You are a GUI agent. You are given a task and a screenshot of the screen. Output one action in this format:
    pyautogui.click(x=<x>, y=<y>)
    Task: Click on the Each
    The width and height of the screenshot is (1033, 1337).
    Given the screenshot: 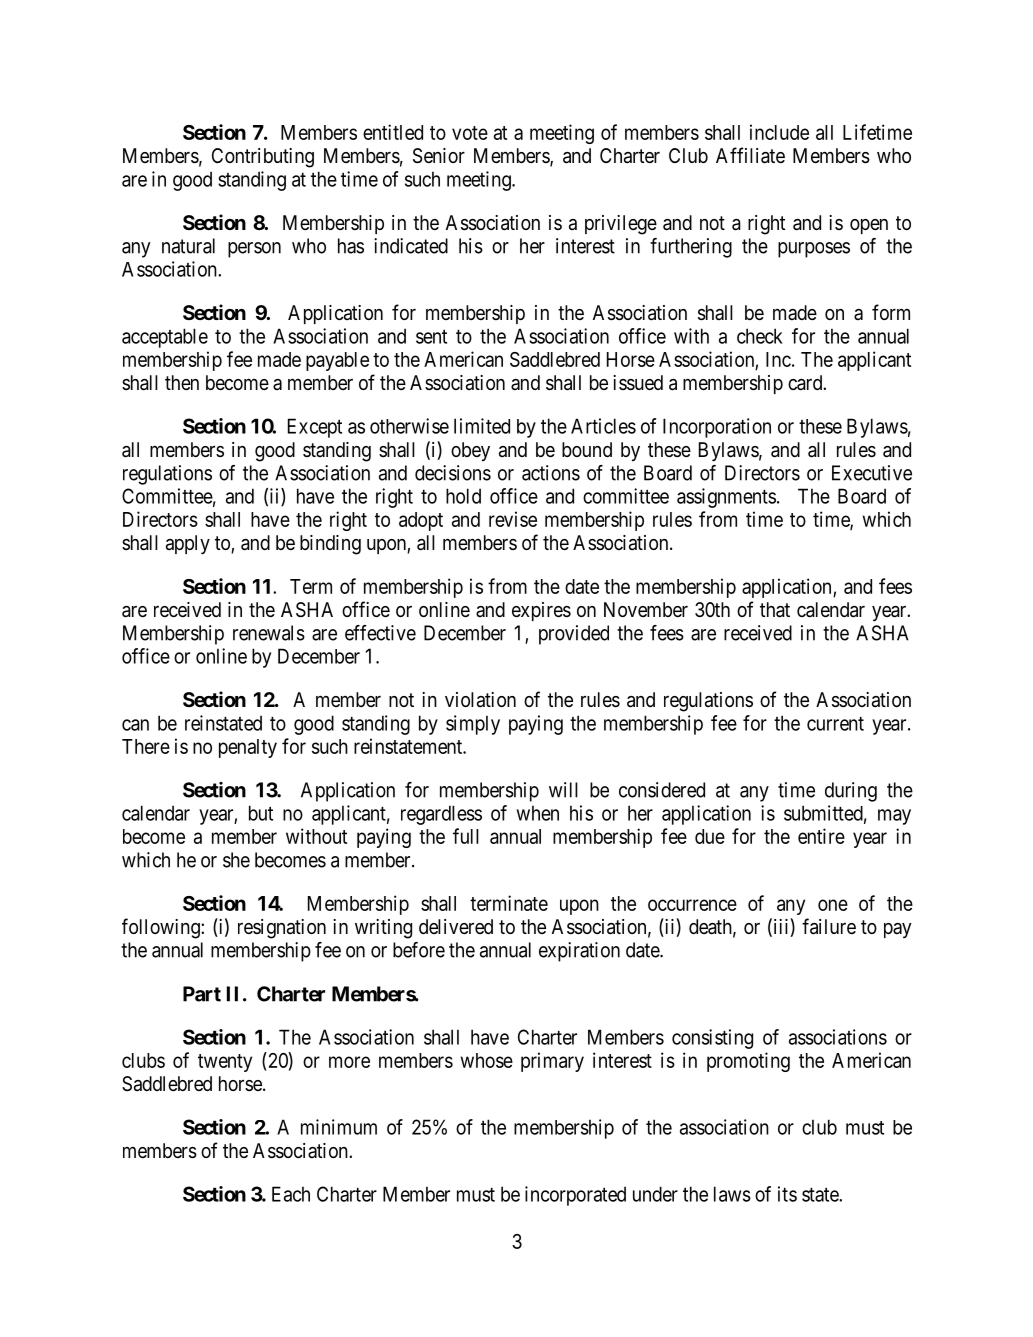 What is the action you would take?
    pyautogui.click(x=291, y=1194)
